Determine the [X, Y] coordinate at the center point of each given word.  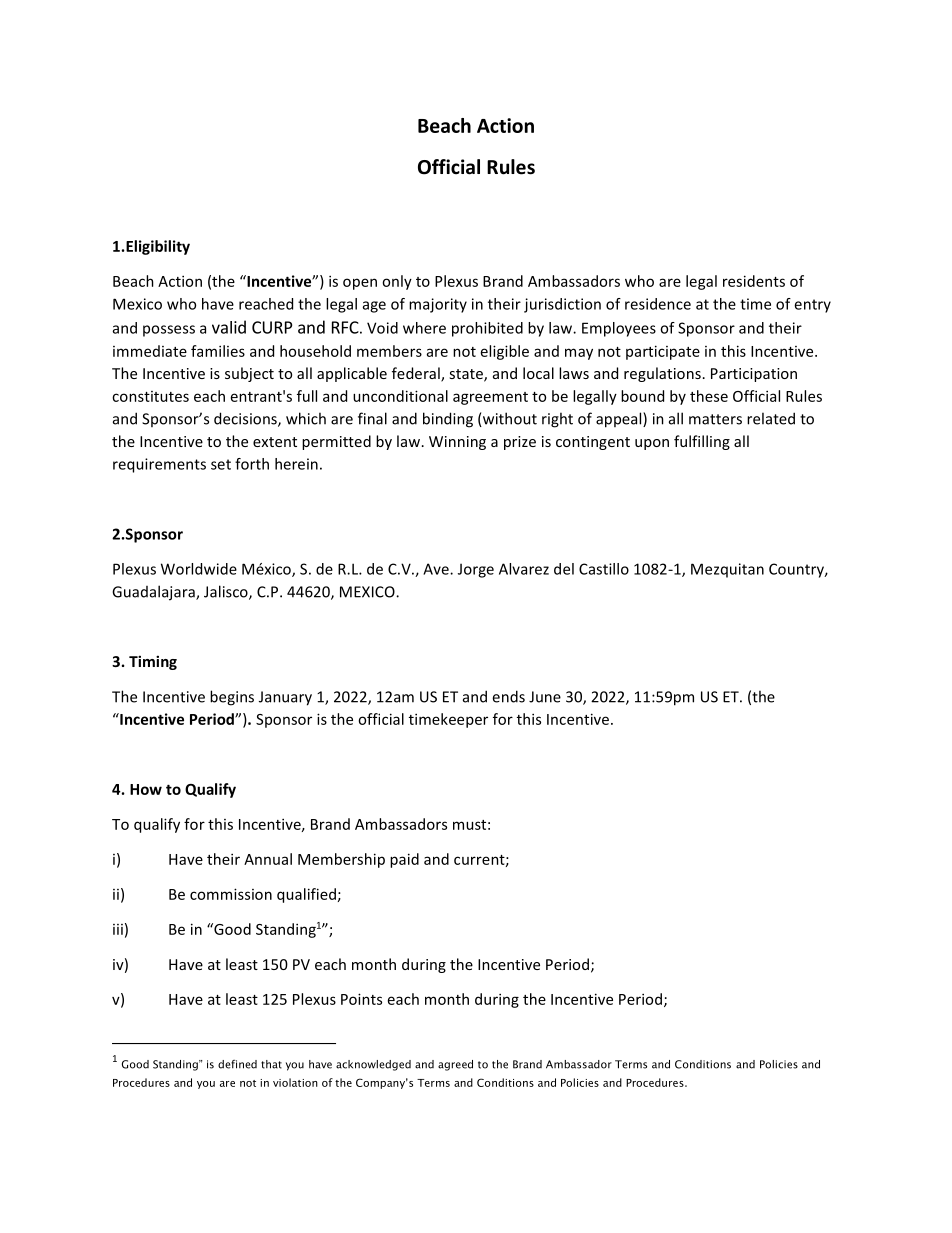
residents [754, 281]
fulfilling [702, 442]
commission [231, 894]
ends [508, 696]
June [545, 697]
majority [438, 305]
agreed [455, 1065]
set [221, 464]
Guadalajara [154, 593]
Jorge [476, 570]
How [146, 789]
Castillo [604, 569]
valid [229, 327]
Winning [457, 443]
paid [404, 860]
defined [237, 1064]
